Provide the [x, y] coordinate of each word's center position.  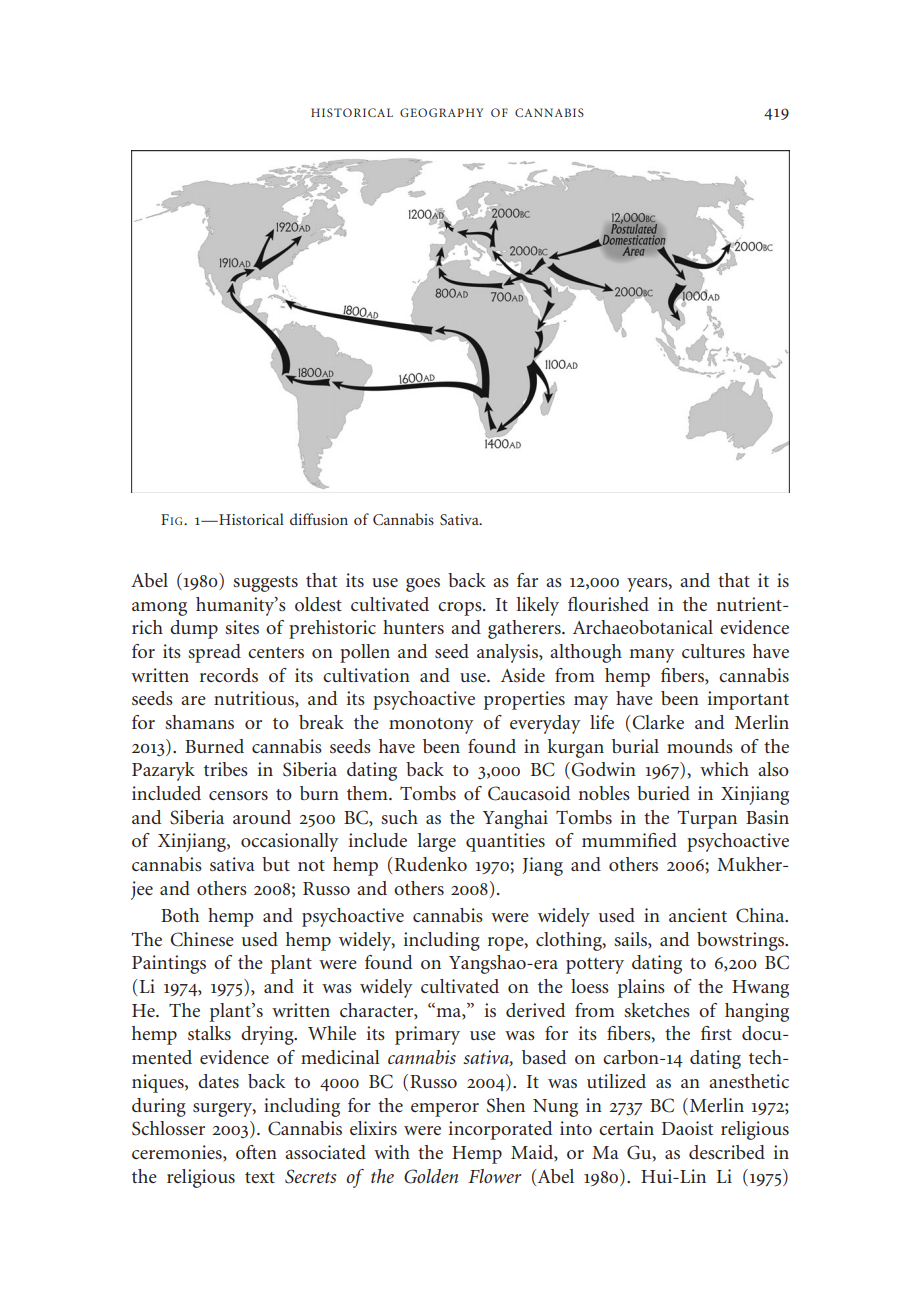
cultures [713, 651]
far [527, 580]
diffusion [319, 519]
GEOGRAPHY [441, 112]
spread [214, 653]
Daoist [687, 1128]
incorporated [501, 1130]
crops [461, 609]
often [256, 1152]
